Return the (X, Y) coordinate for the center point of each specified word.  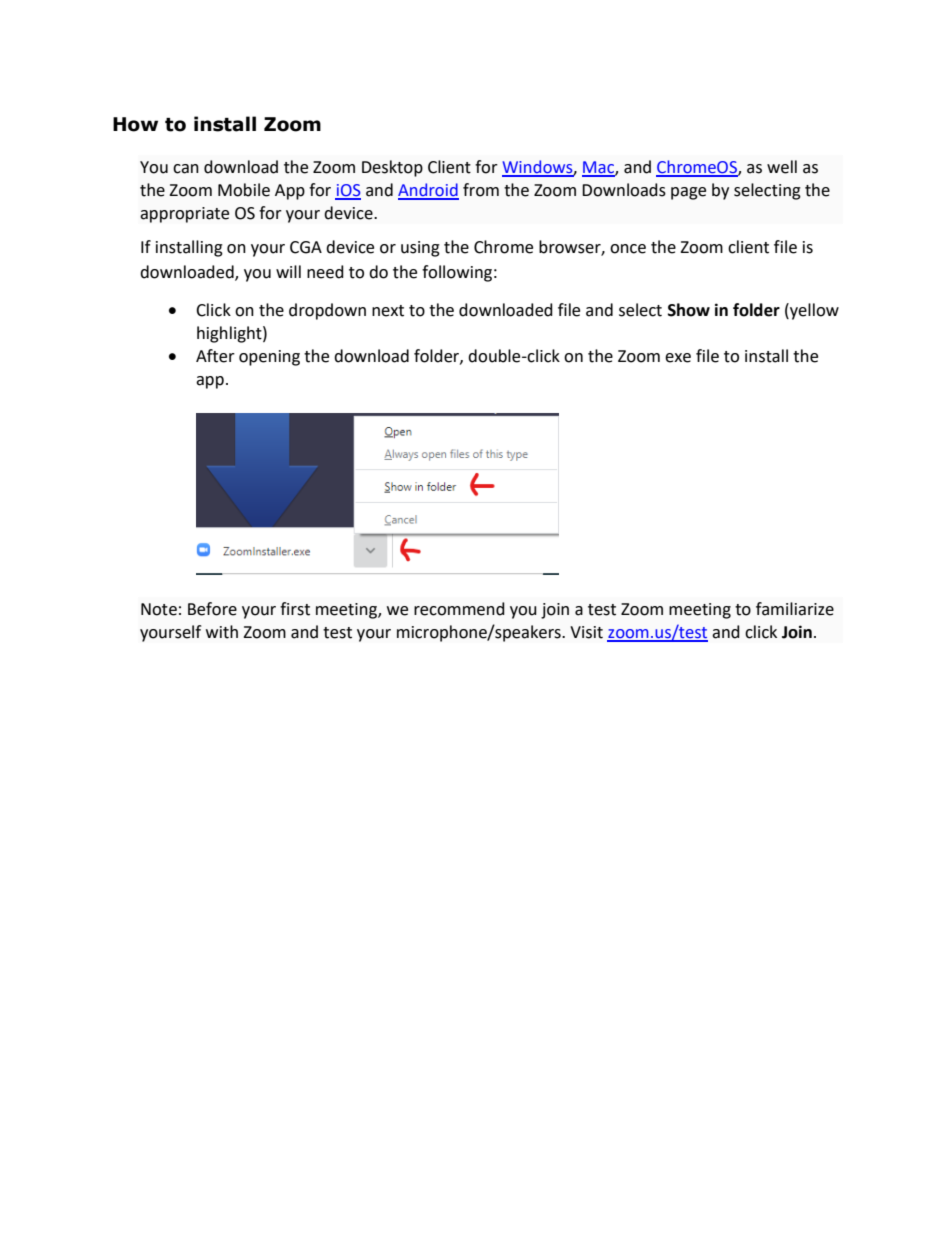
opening (269, 358)
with (222, 632)
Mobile (244, 190)
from (481, 190)
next (388, 311)
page (688, 193)
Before (212, 609)
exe (678, 358)
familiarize (795, 609)
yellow (813, 311)
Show (689, 310)
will (288, 271)
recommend (459, 609)
